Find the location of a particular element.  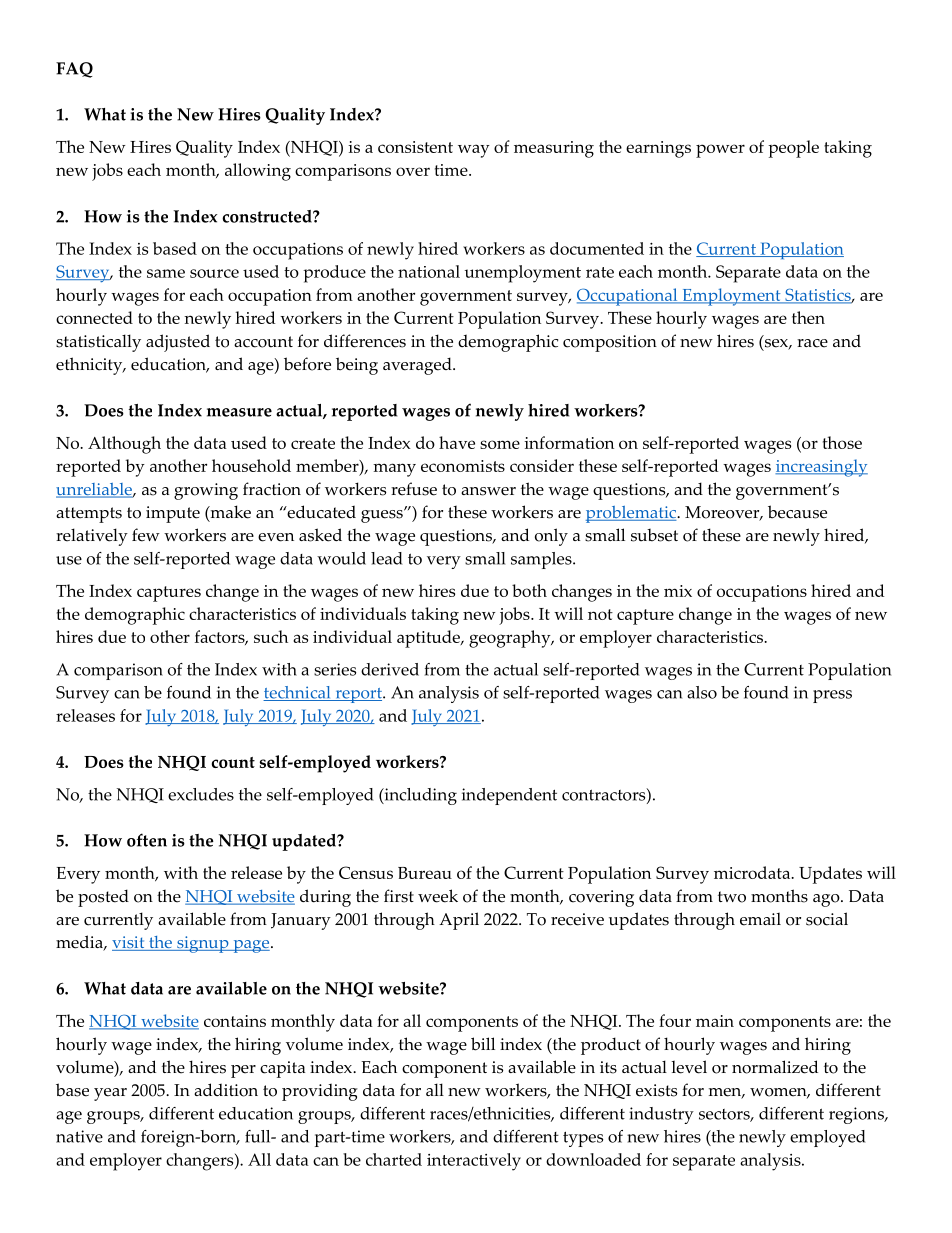

Bureau is located at coordinates (425, 873).
